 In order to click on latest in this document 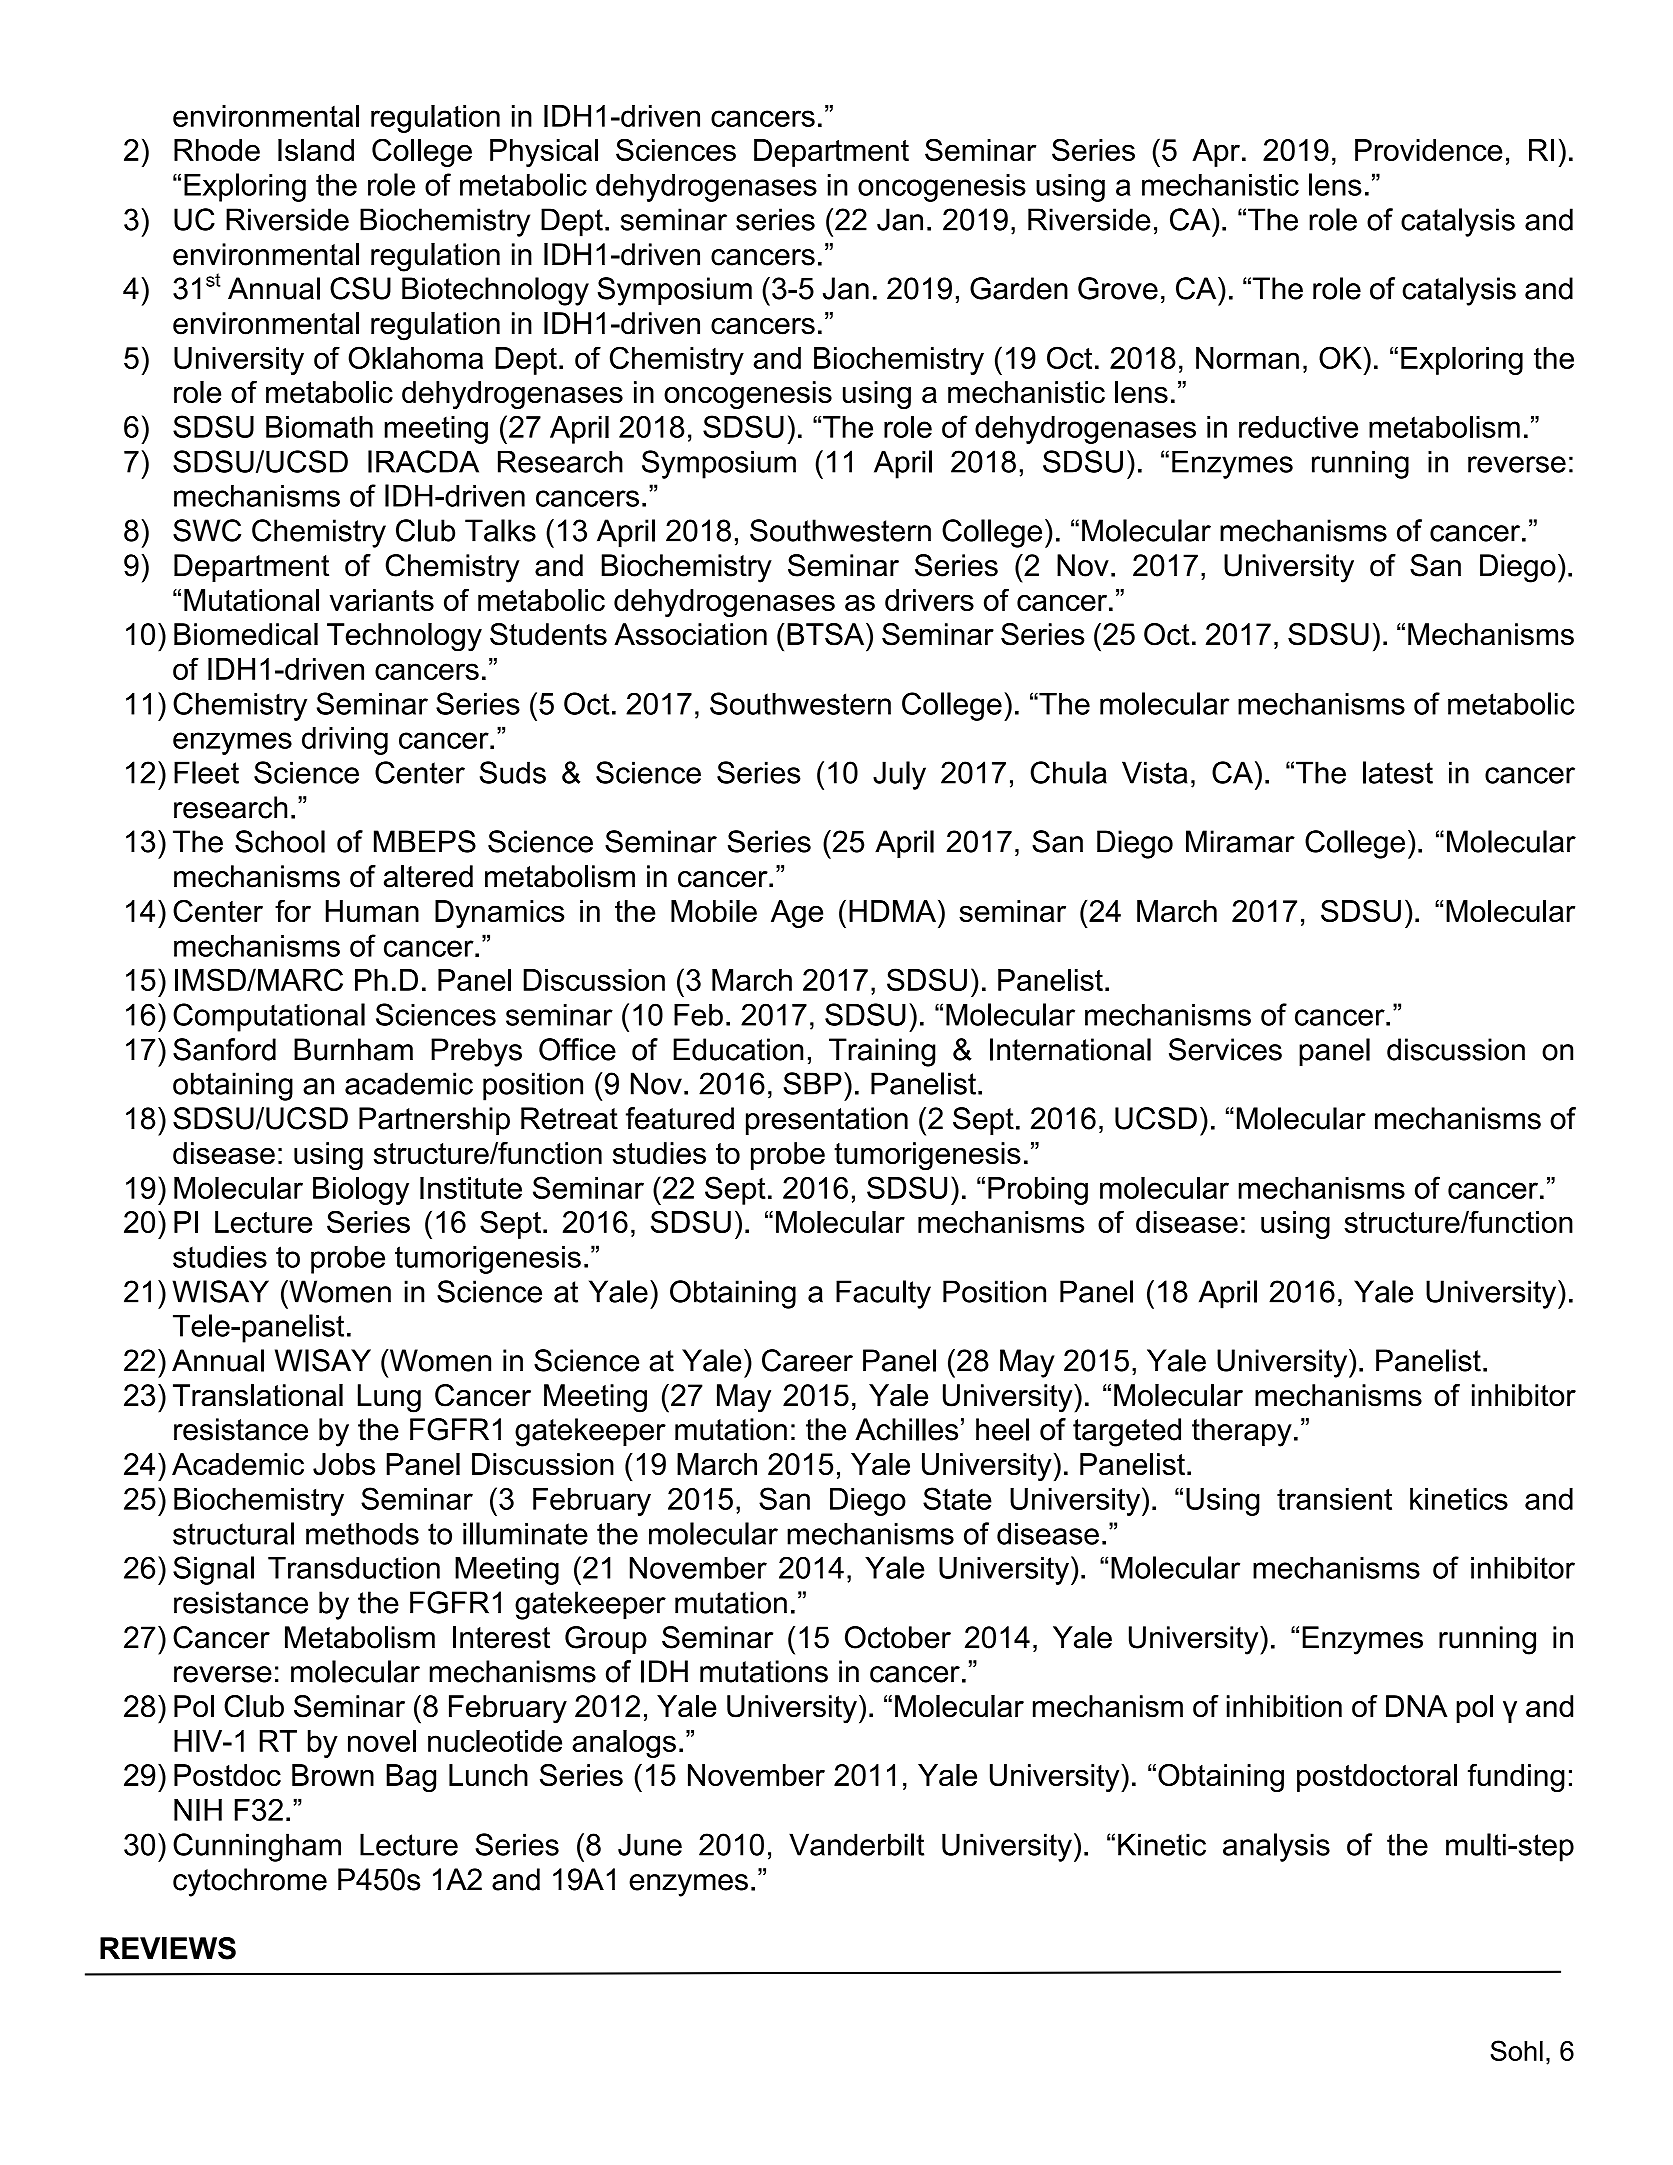, I will do `click(1398, 772)`.
